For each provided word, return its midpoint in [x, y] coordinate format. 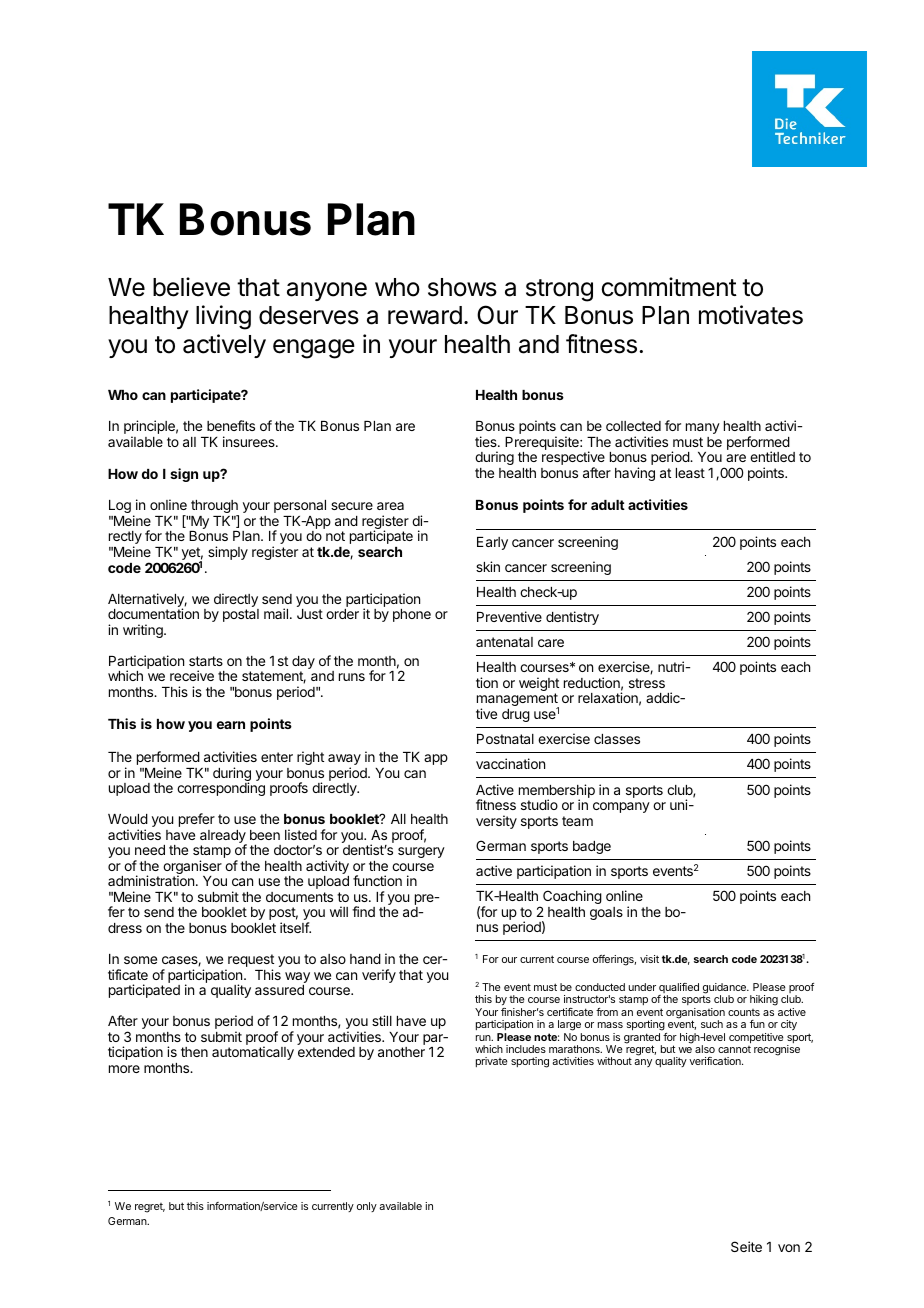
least [690, 473]
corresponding [221, 789]
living [223, 317]
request [250, 962]
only [367, 1207]
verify [379, 976]
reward [425, 315]
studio [539, 804]
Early [492, 543]
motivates [751, 315]
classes [617, 739]
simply [228, 553]
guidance [726, 989]
